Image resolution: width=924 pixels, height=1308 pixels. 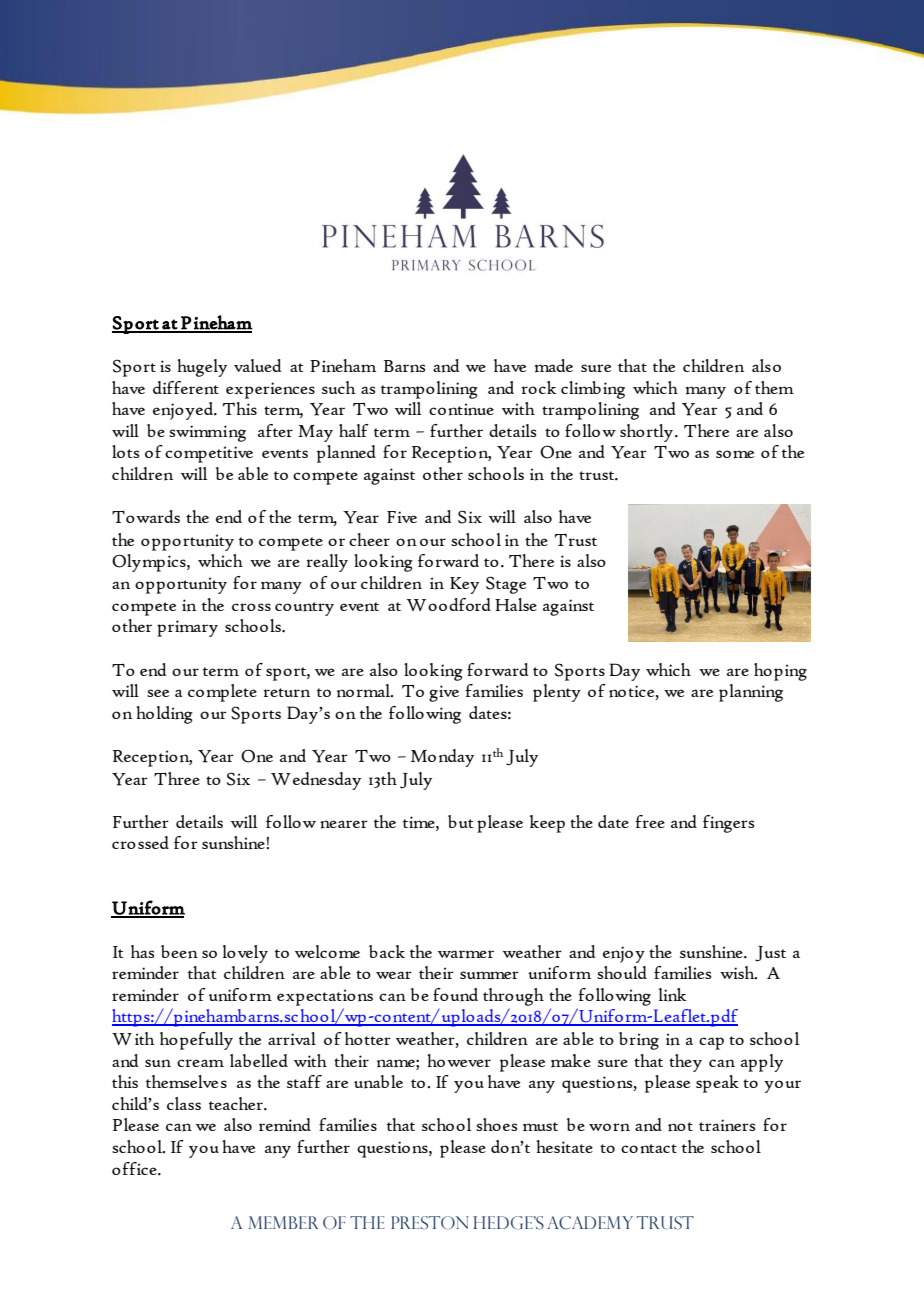 I want to click on shortly, so click(x=648, y=433).
